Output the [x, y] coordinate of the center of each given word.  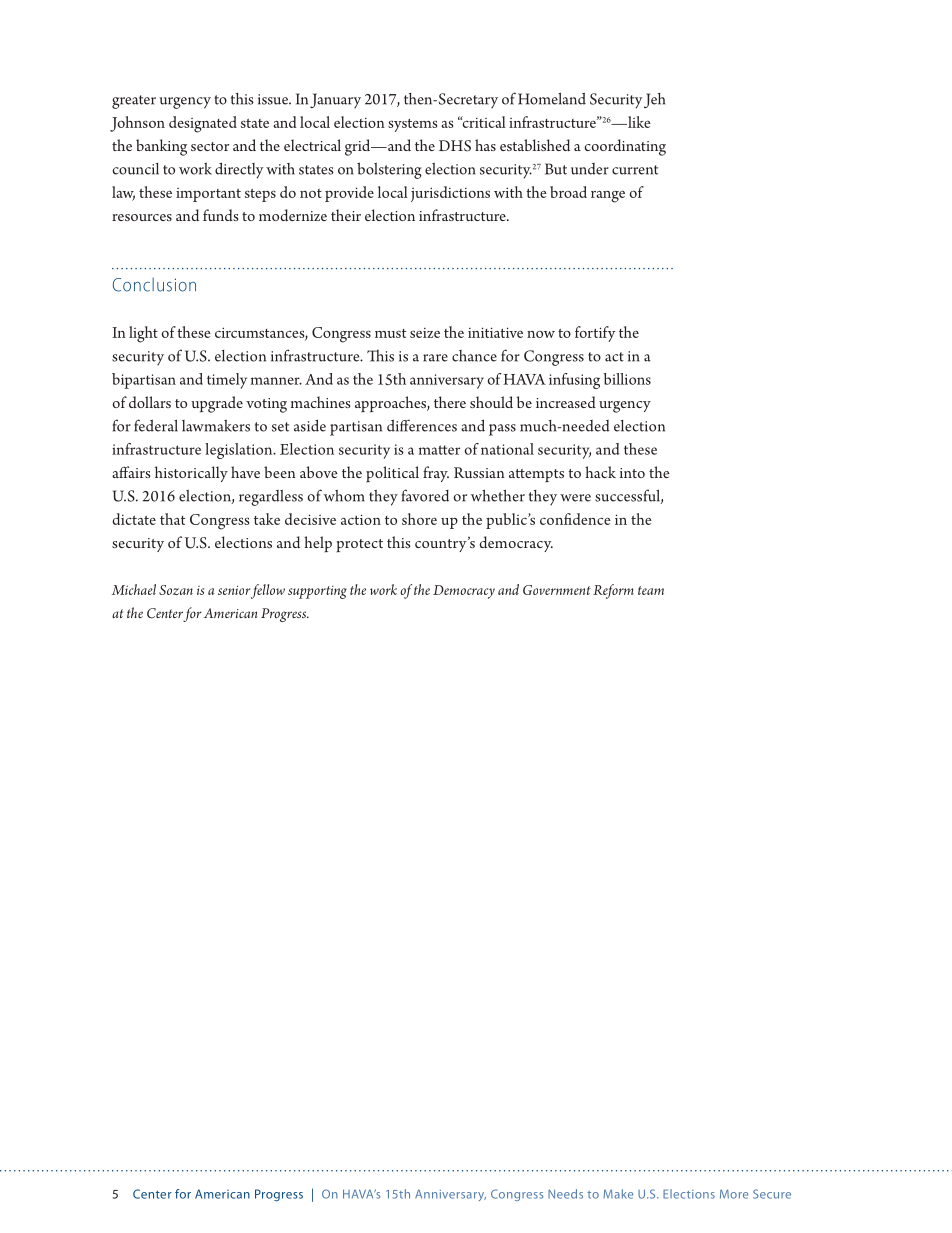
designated [203, 124]
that [172, 519]
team [651, 590]
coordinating [625, 147]
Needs [565, 1194]
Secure [772, 1194]
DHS [455, 146]
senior [234, 590]
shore [419, 519]
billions [627, 379]
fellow [268, 591]
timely [227, 381]
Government [557, 590]
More [734, 1194]
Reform [613, 591]
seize [425, 333]
